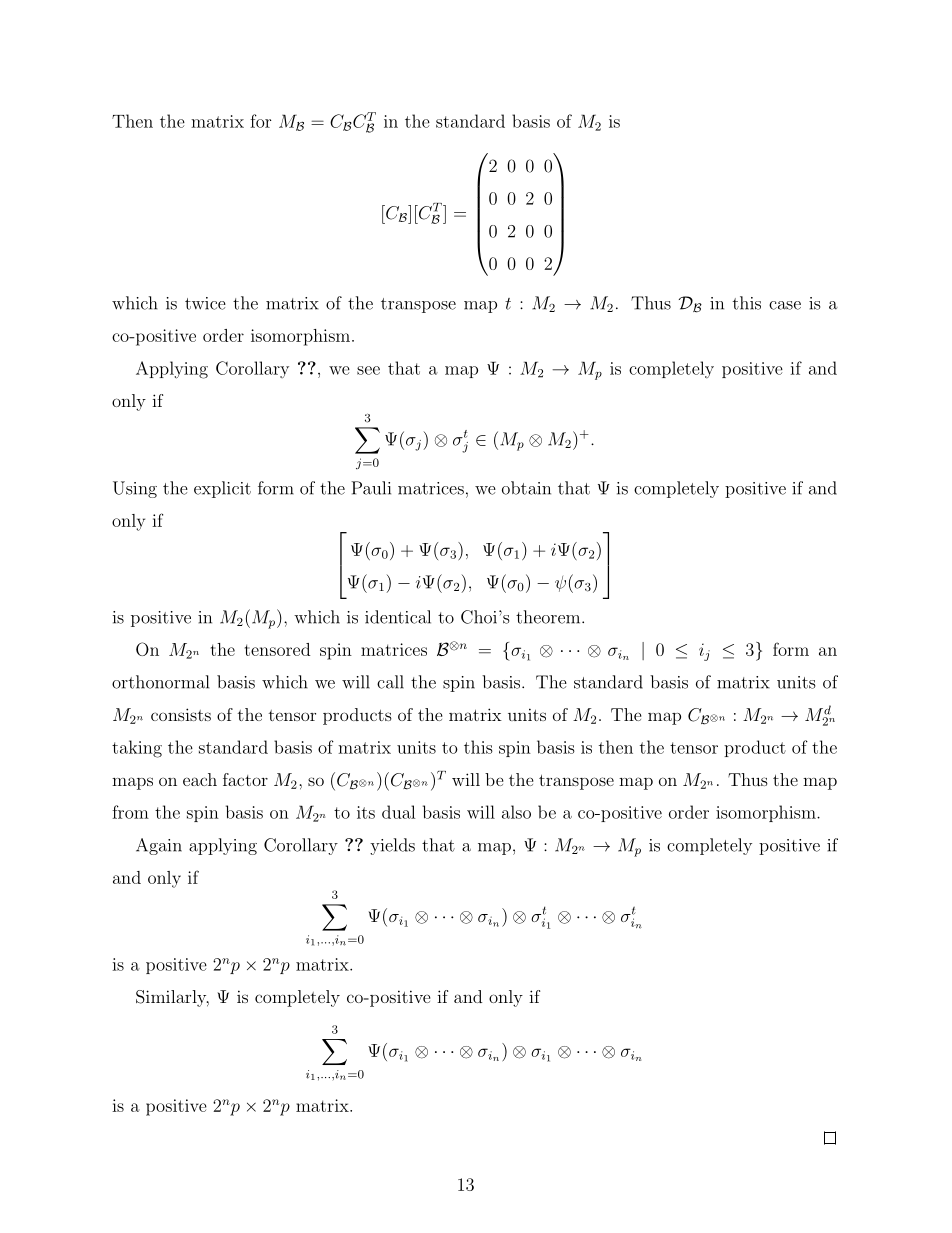 Image resolution: width=952 pixels, height=1233 pixels. Describe the element at coordinates (205, 303) in the screenshot. I see `twice` at that location.
